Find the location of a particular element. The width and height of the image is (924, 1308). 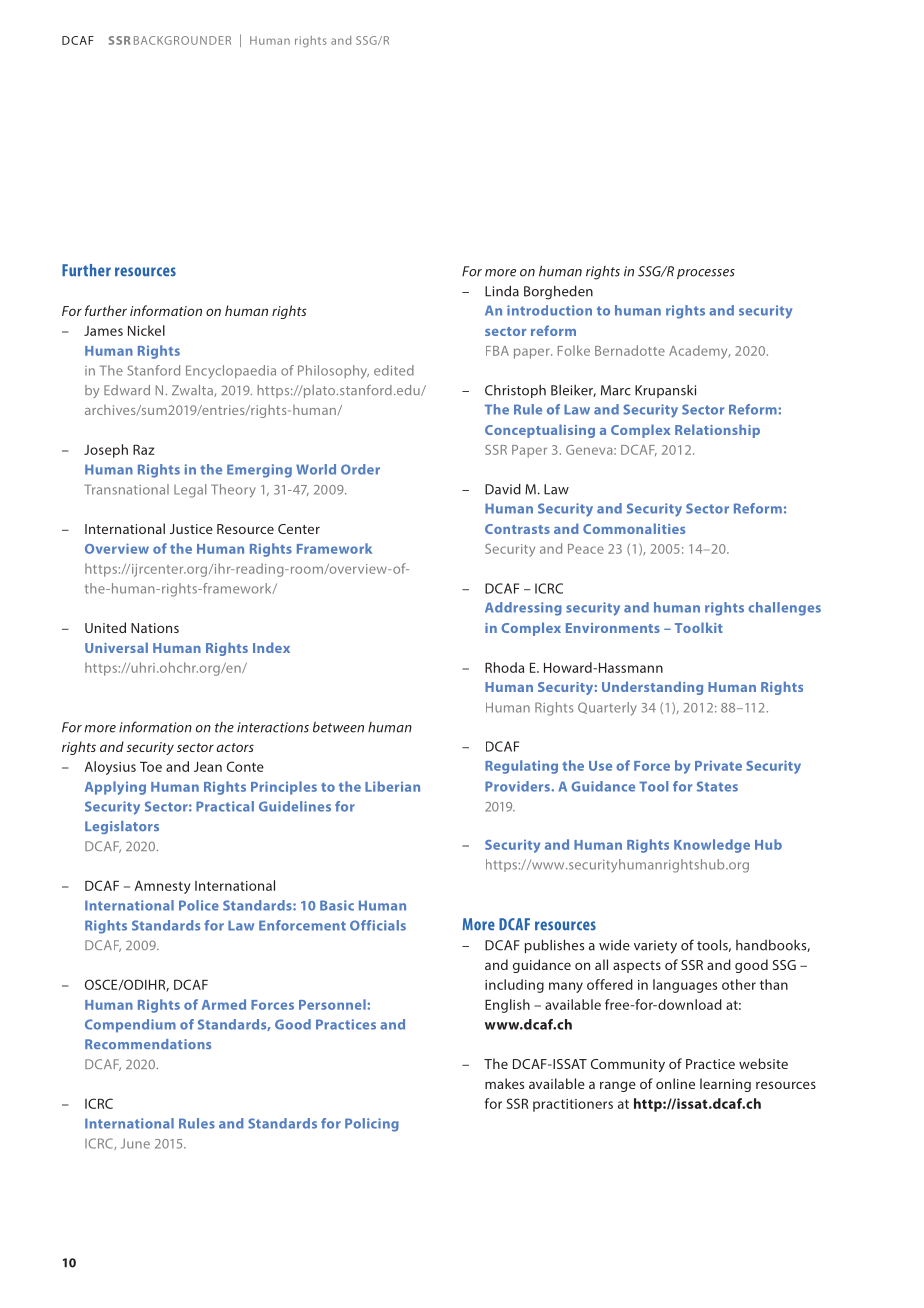

Rhoda is located at coordinates (504, 667).
